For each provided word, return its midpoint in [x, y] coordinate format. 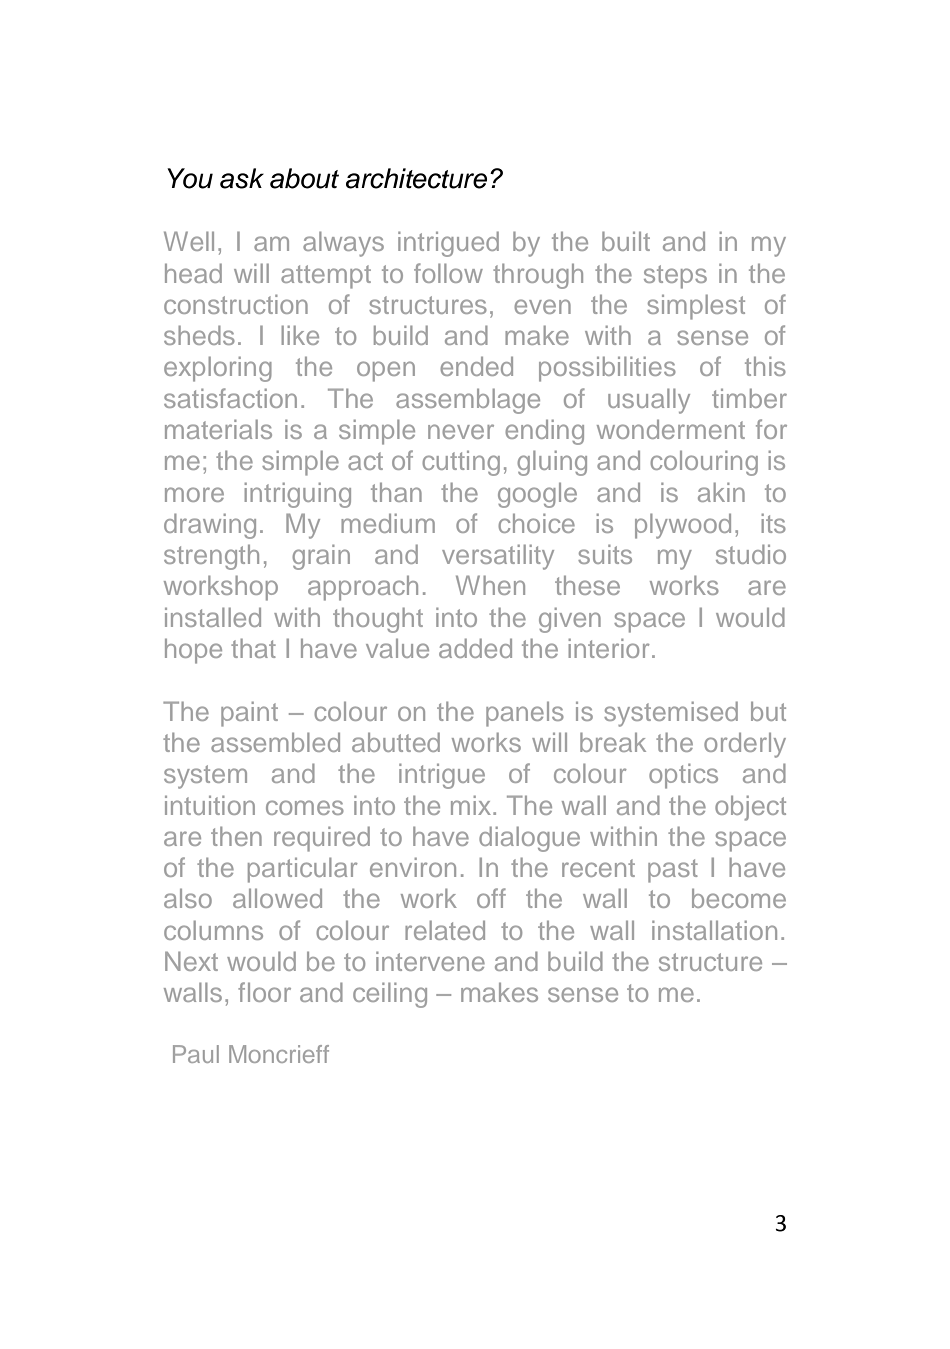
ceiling [390, 995]
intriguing [297, 495]
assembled [275, 742]
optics [683, 776]
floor [264, 992]
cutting [461, 463]
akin [721, 492]
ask [242, 178]
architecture [416, 178]
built [626, 241]
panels [525, 714]
